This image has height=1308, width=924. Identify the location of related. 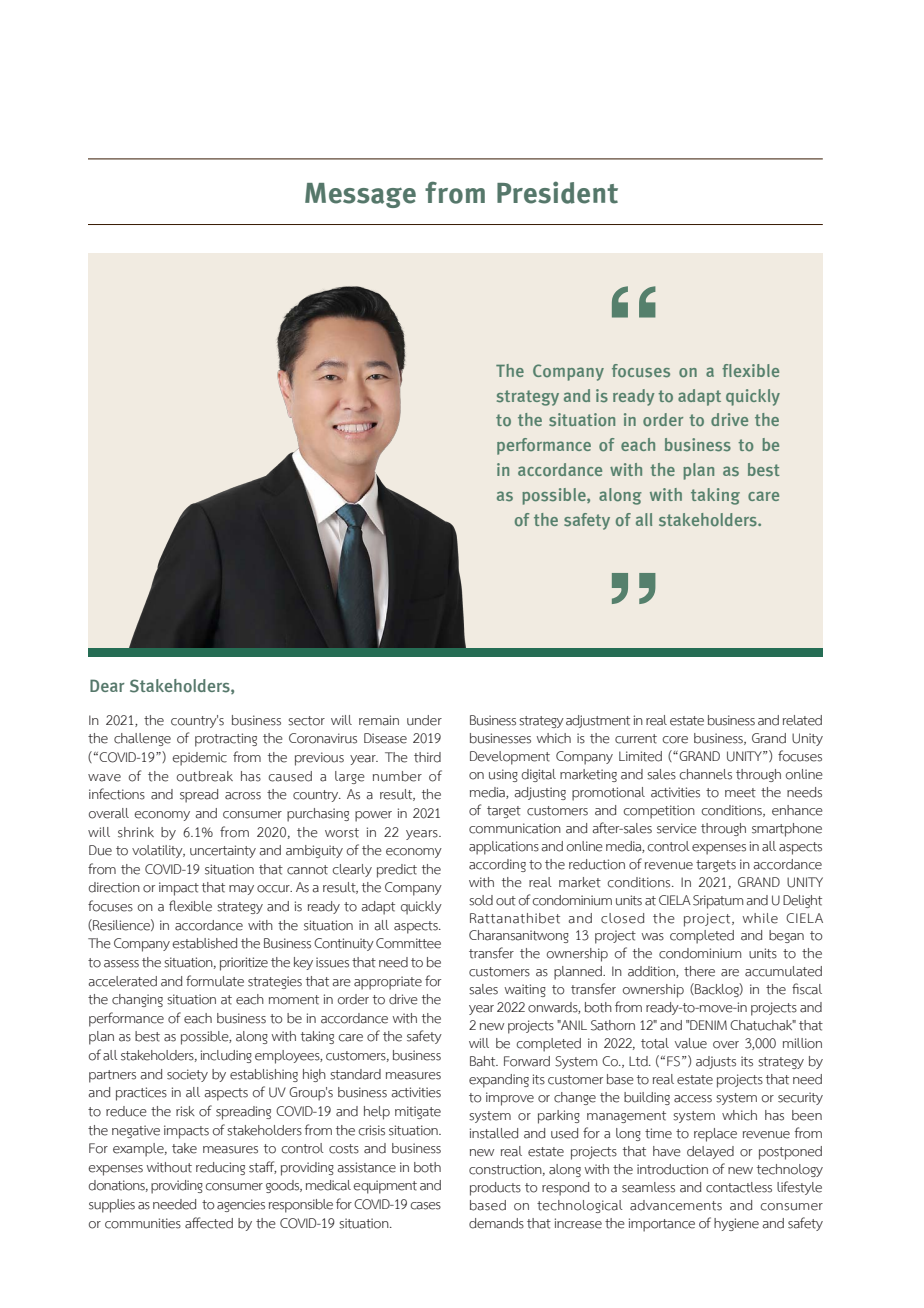
(802, 720).
